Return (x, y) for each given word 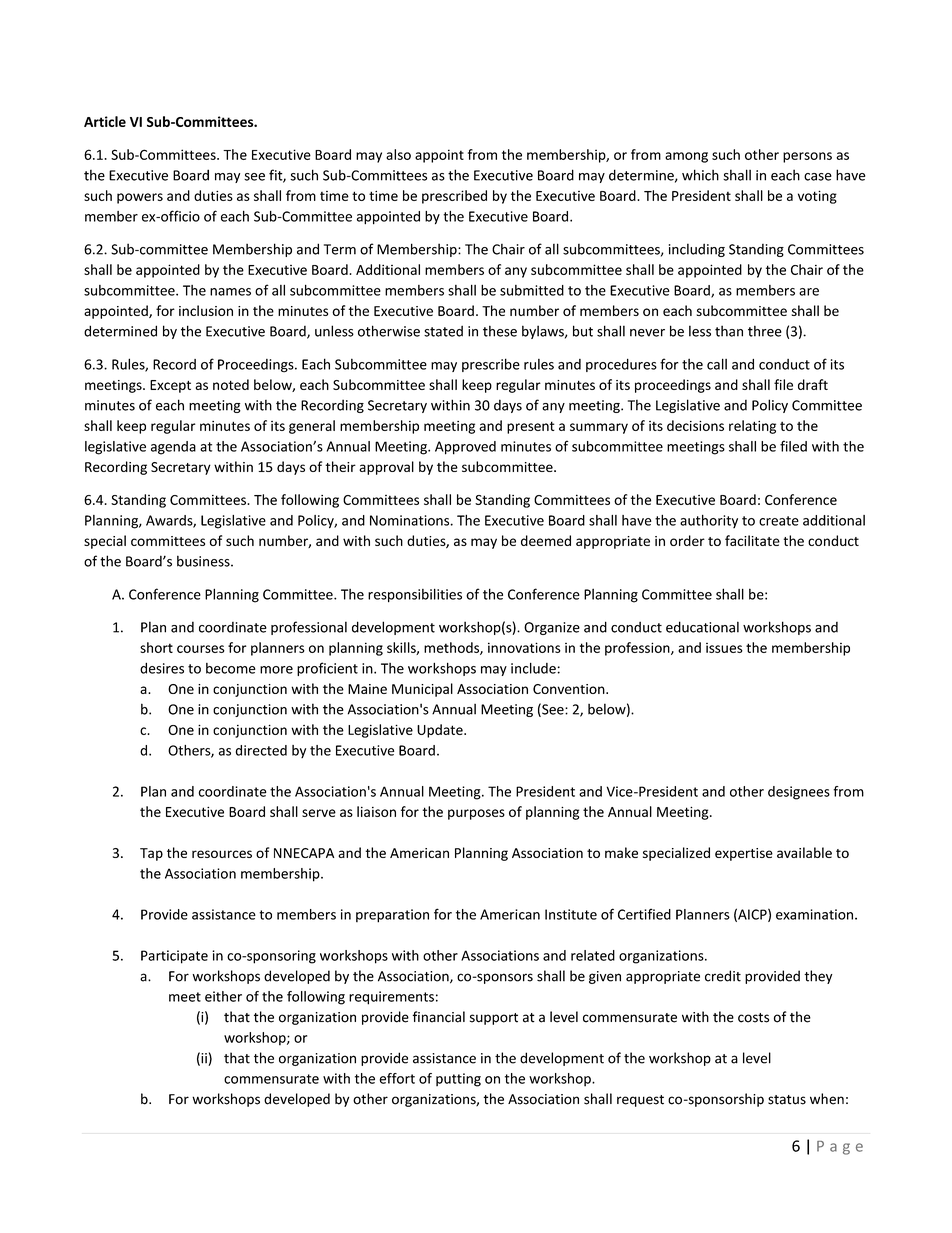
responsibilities (415, 595)
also (398, 154)
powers (140, 198)
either (223, 996)
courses (201, 649)
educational (702, 627)
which (700, 175)
